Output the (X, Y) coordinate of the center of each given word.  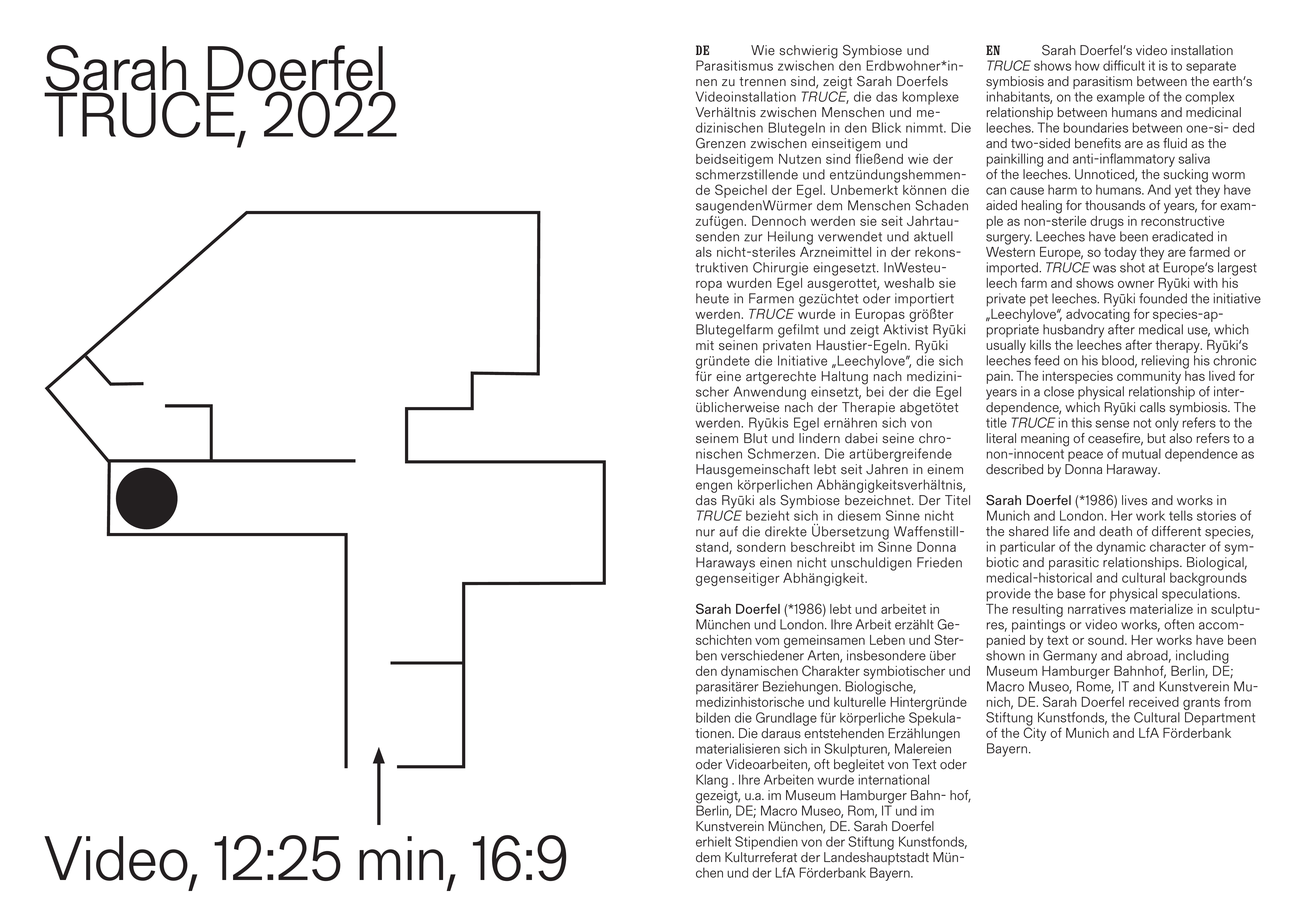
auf (728, 531)
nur (705, 533)
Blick (886, 127)
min (401, 858)
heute (712, 298)
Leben (887, 640)
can (996, 191)
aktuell (933, 236)
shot (1132, 267)
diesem (859, 515)
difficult (1124, 65)
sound (1107, 640)
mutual (1141, 453)
